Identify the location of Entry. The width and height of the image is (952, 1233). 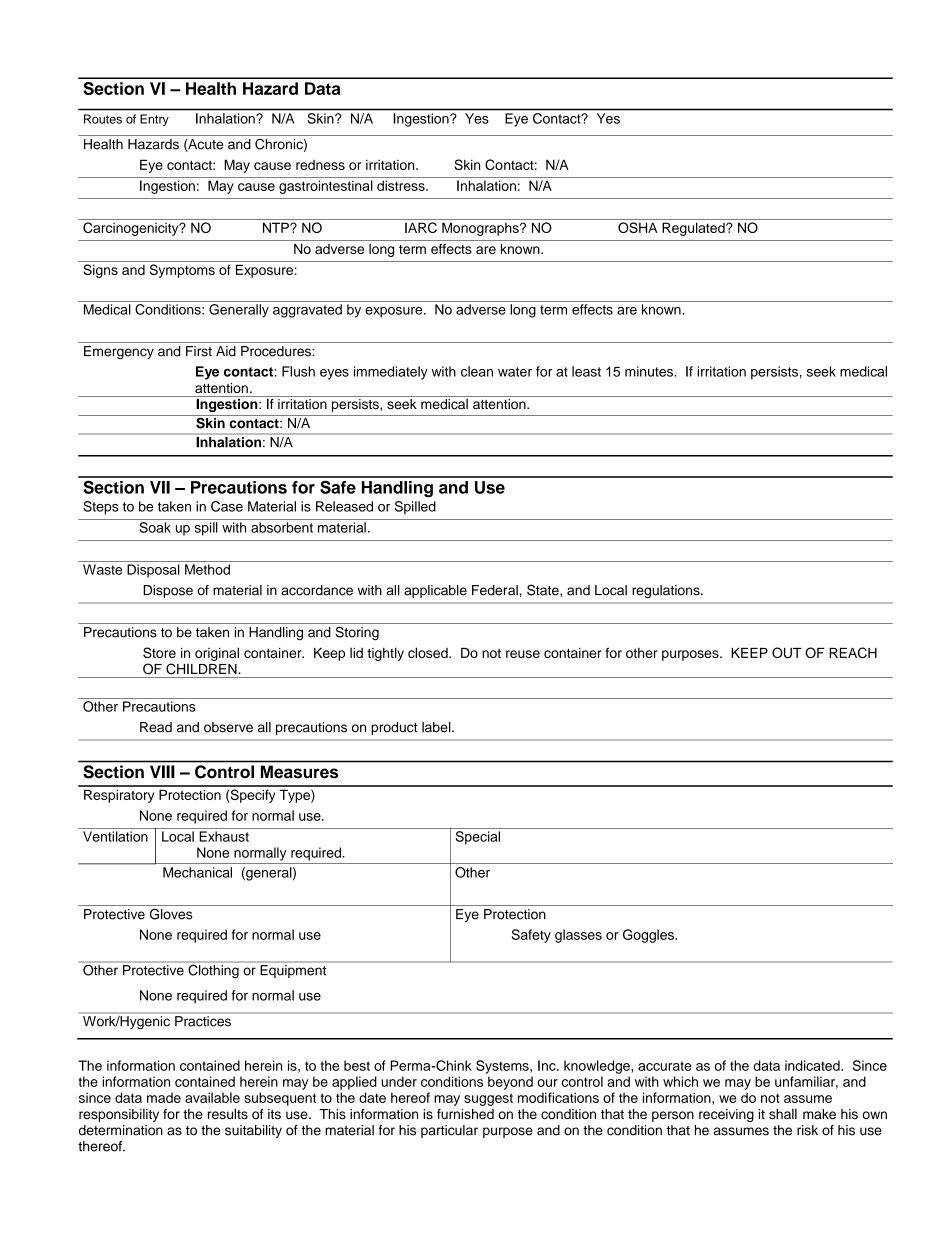
(154, 120).
